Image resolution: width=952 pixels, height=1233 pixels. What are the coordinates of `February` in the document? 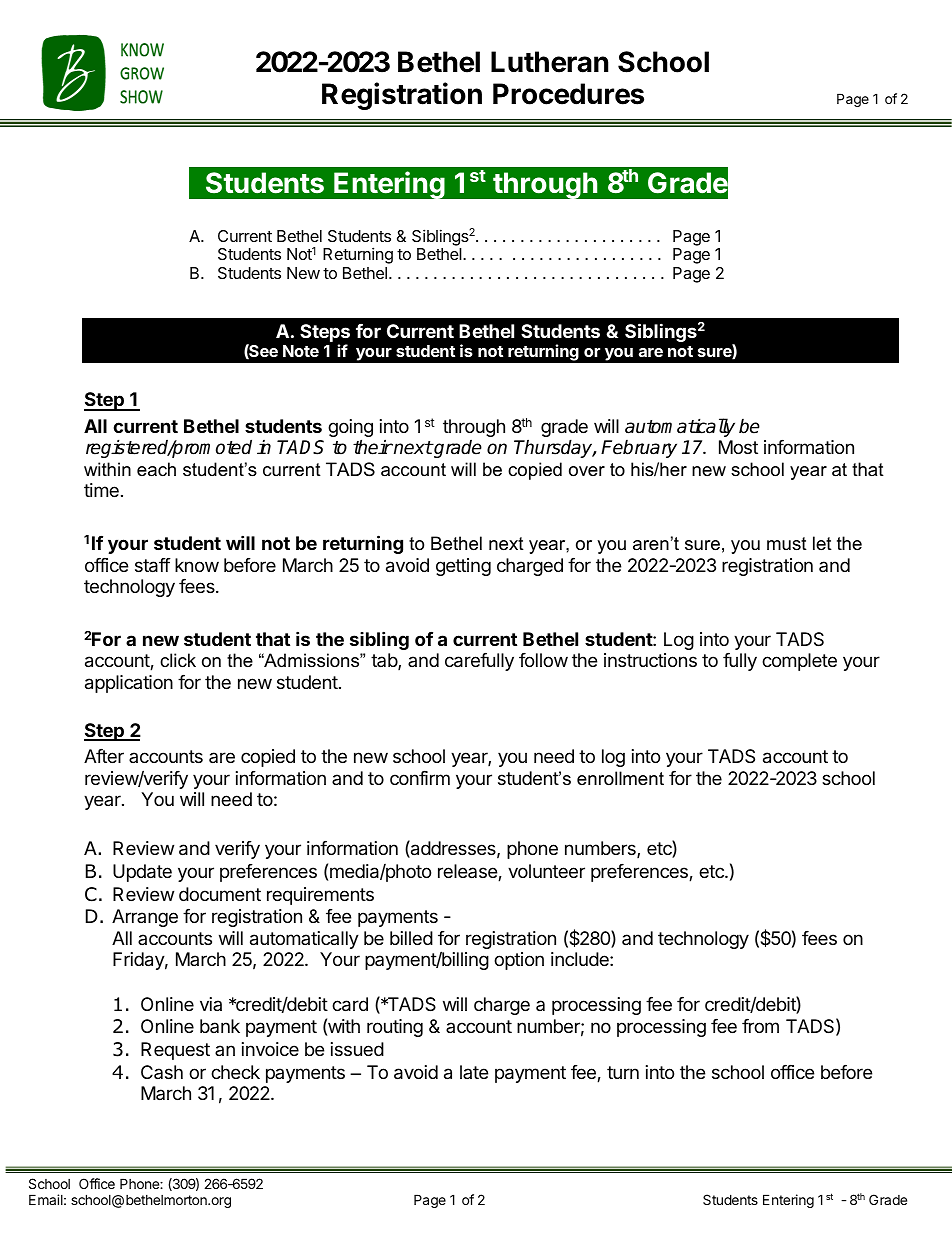 It's located at (639, 448).
